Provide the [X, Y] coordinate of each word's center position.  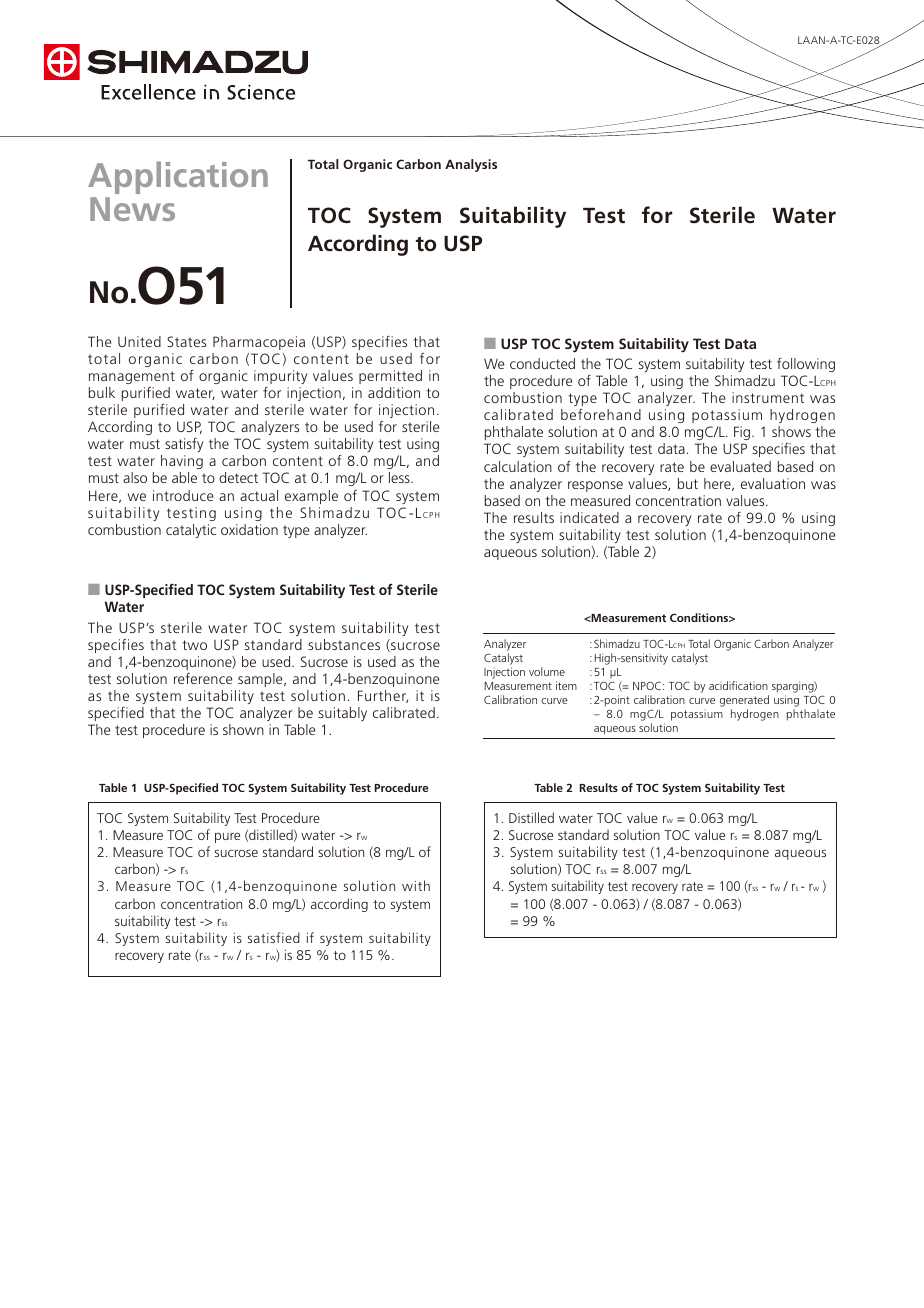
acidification [738, 685]
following [806, 365]
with [416, 885]
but [688, 483]
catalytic [191, 531]
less [400, 477]
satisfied [274, 937]
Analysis [471, 165]
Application [178, 177]
